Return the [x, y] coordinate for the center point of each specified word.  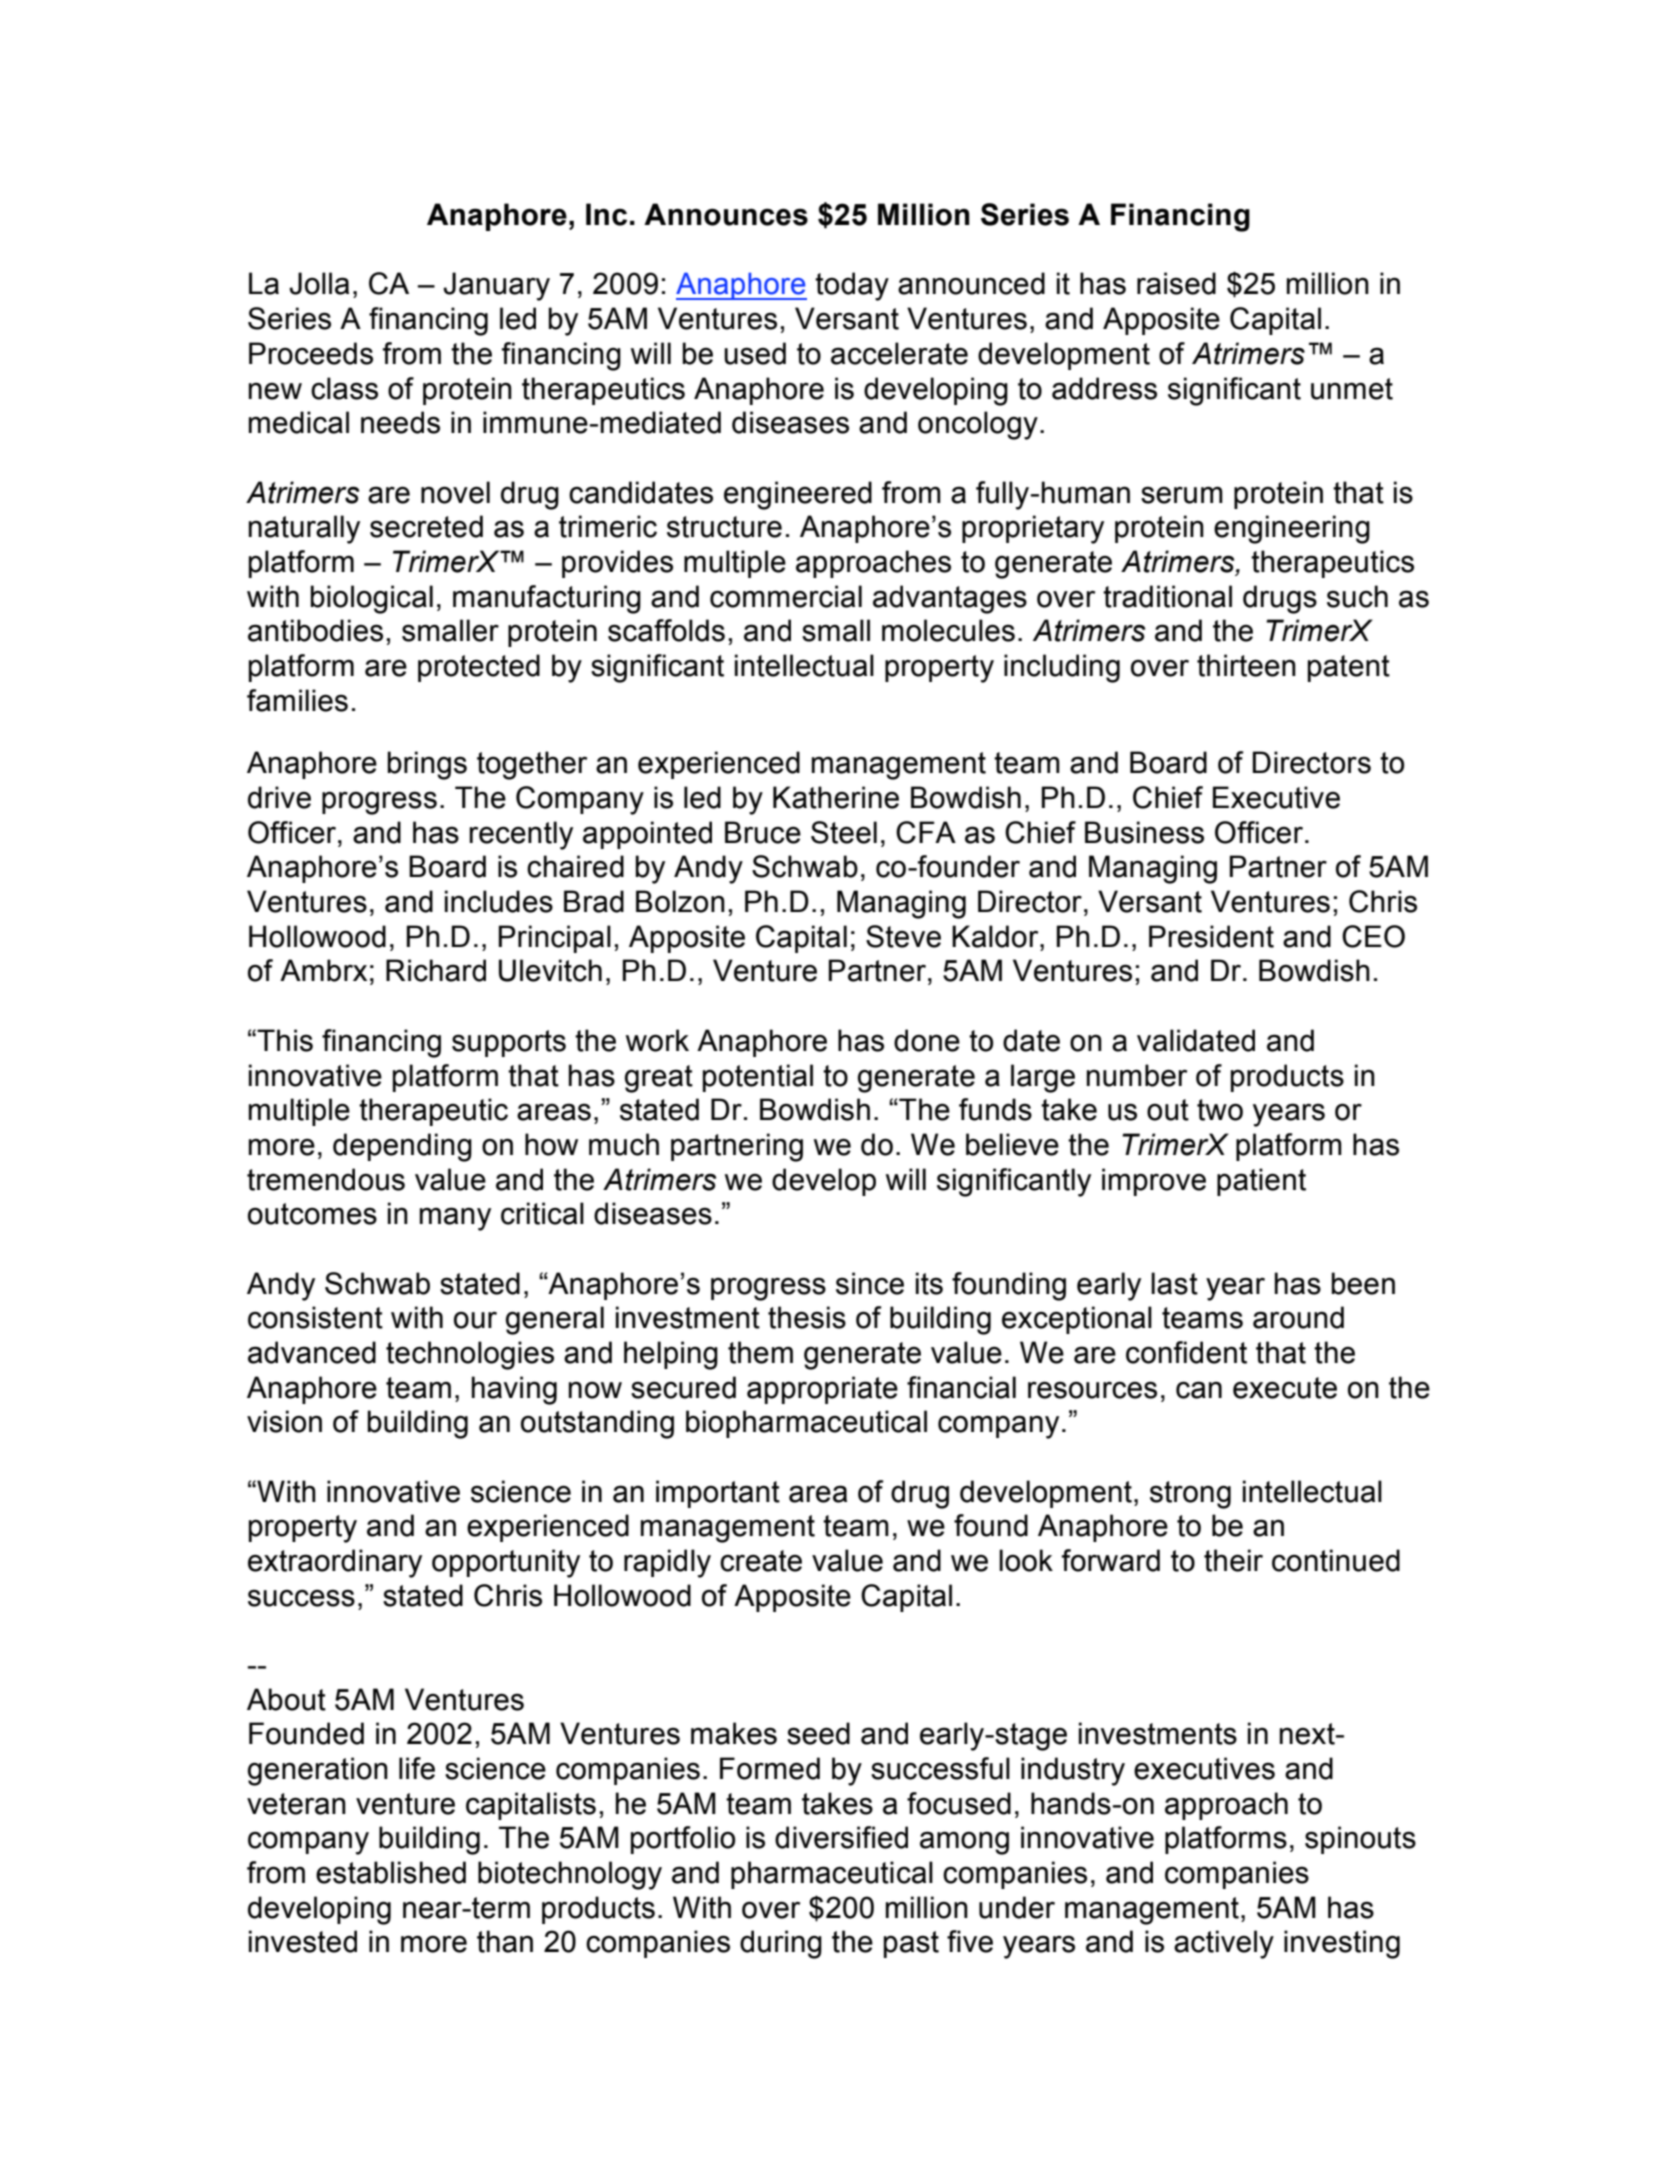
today [852, 286]
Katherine [836, 797]
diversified [841, 1837]
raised [1176, 283]
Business [1144, 832]
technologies [470, 1355]
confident [1186, 1352]
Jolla [319, 283]
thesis [807, 1317]
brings [427, 765]
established [391, 1872]
